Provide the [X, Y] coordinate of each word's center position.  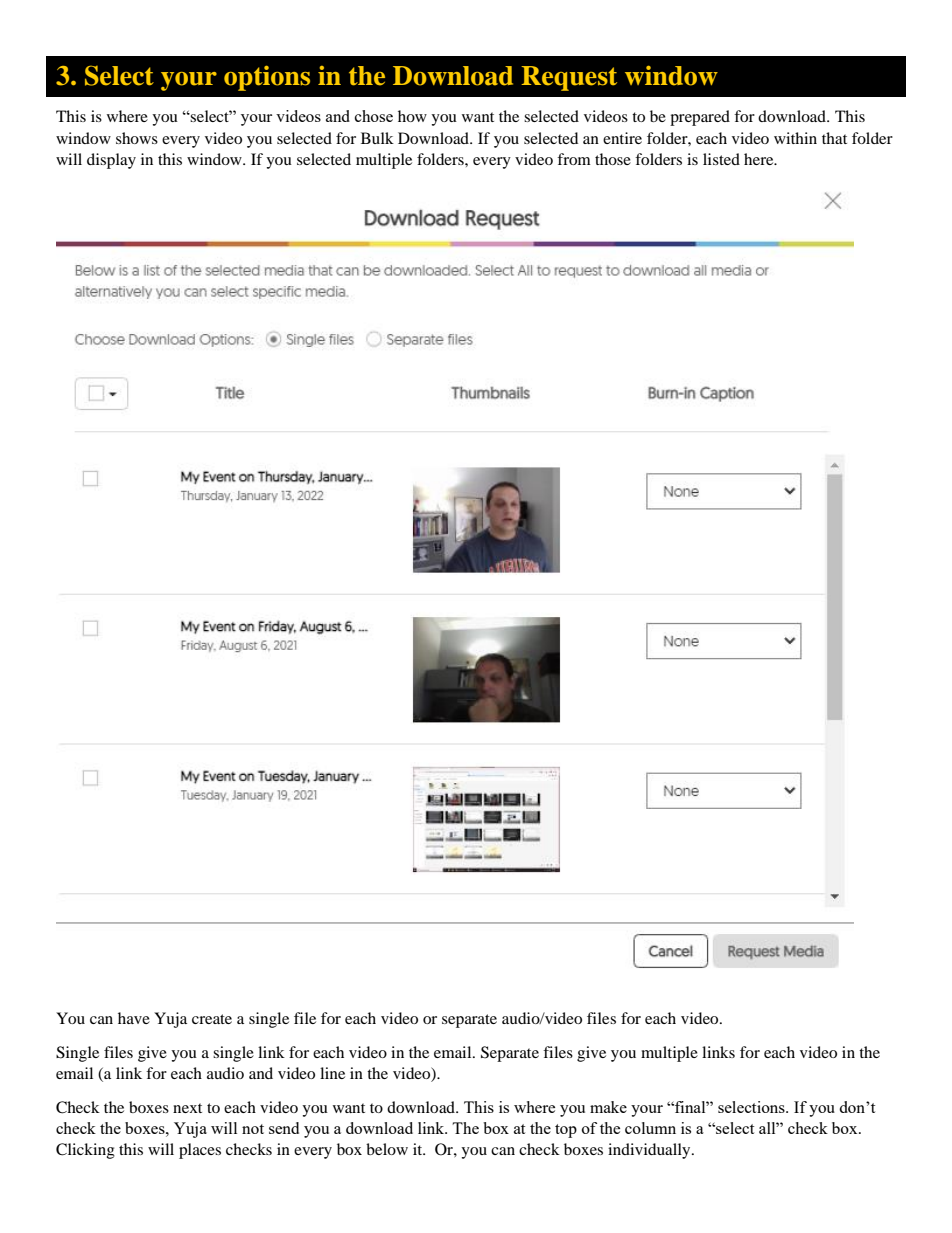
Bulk [377, 138]
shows [137, 138]
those [613, 159]
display [111, 161]
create [212, 1019]
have [134, 1018]
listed [721, 159]
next [187, 1108]
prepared [700, 118]
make [608, 1107]
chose [374, 116]
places [200, 1151]
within [795, 138]
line [332, 1073]
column [650, 1128]
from [574, 159]
